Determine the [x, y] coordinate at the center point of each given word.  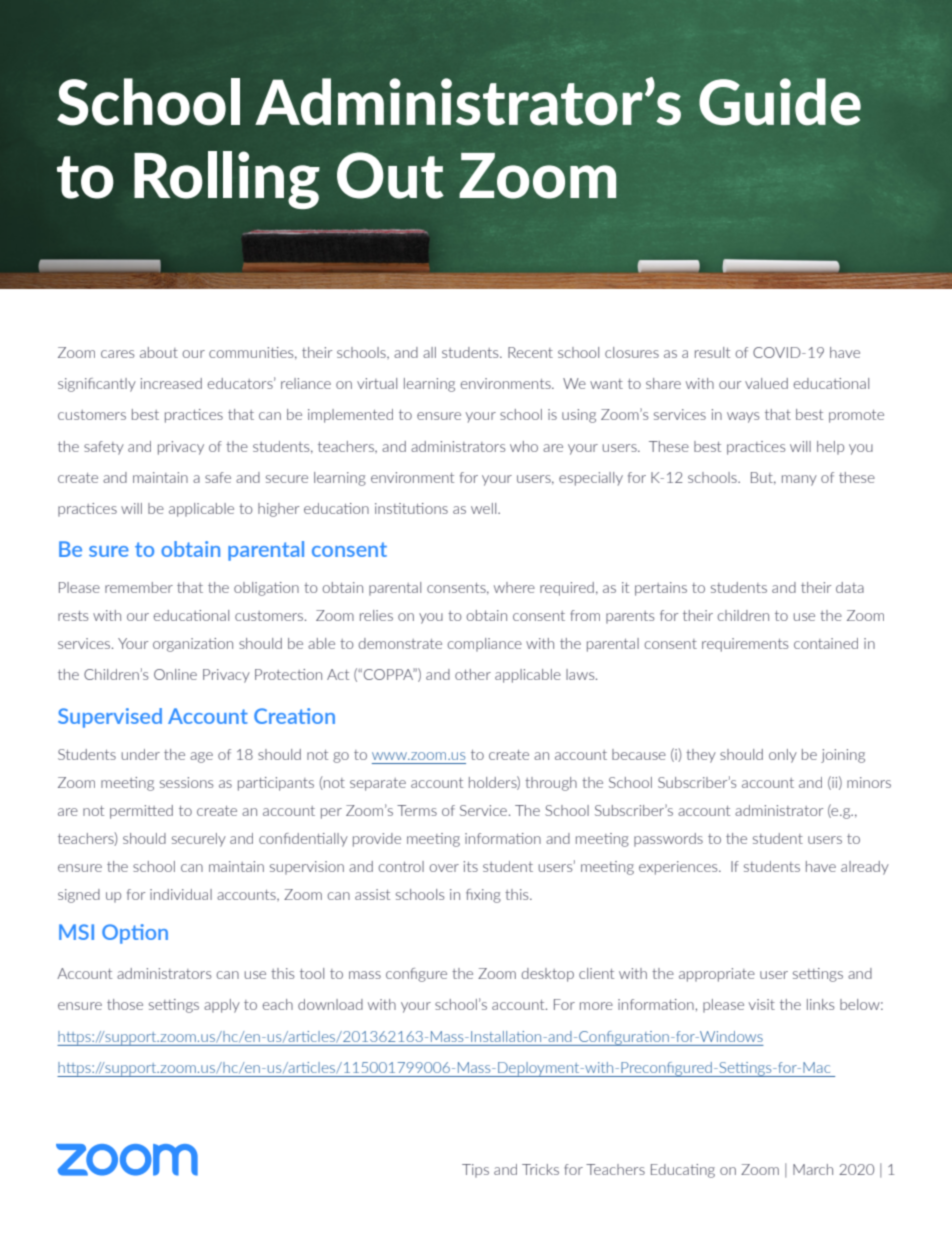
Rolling [227, 180]
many [799, 480]
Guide [780, 102]
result [712, 352]
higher [278, 510]
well [485, 508]
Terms [417, 810]
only [783, 756]
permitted [141, 812]
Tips [475, 1171]
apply [222, 1006]
